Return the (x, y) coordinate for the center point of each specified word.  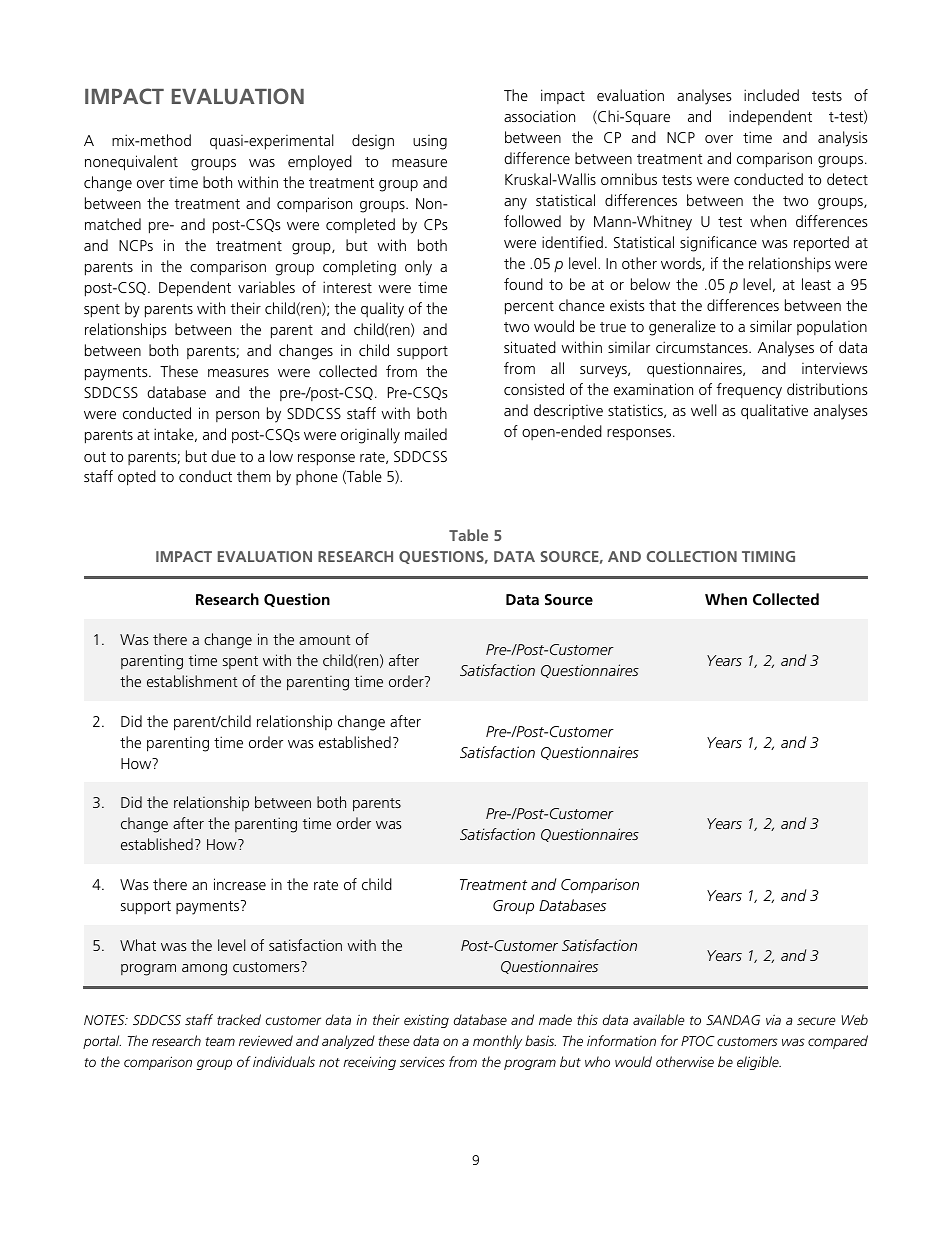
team (220, 1041)
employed (320, 163)
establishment (192, 681)
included (771, 95)
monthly (497, 1042)
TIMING (768, 556)
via (773, 1020)
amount (325, 640)
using (430, 142)
